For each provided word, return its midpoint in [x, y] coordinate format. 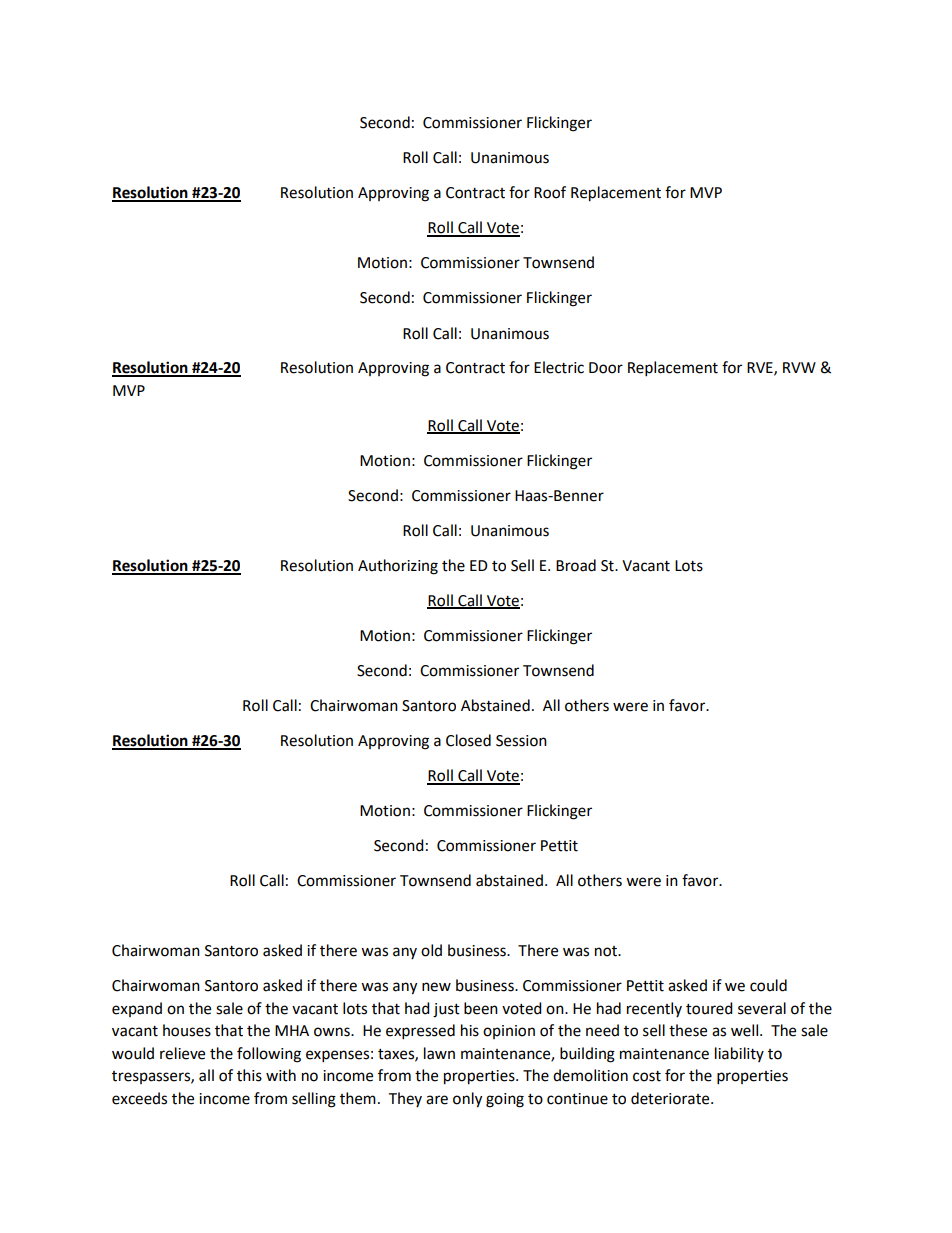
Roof [550, 192]
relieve [182, 1053]
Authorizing [398, 567]
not [607, 951]
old [431, 950]
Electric [559, 367]
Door [606, 368]
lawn [439, 1053]
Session [521, 741]
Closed [468, 740]
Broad [576, 565]
